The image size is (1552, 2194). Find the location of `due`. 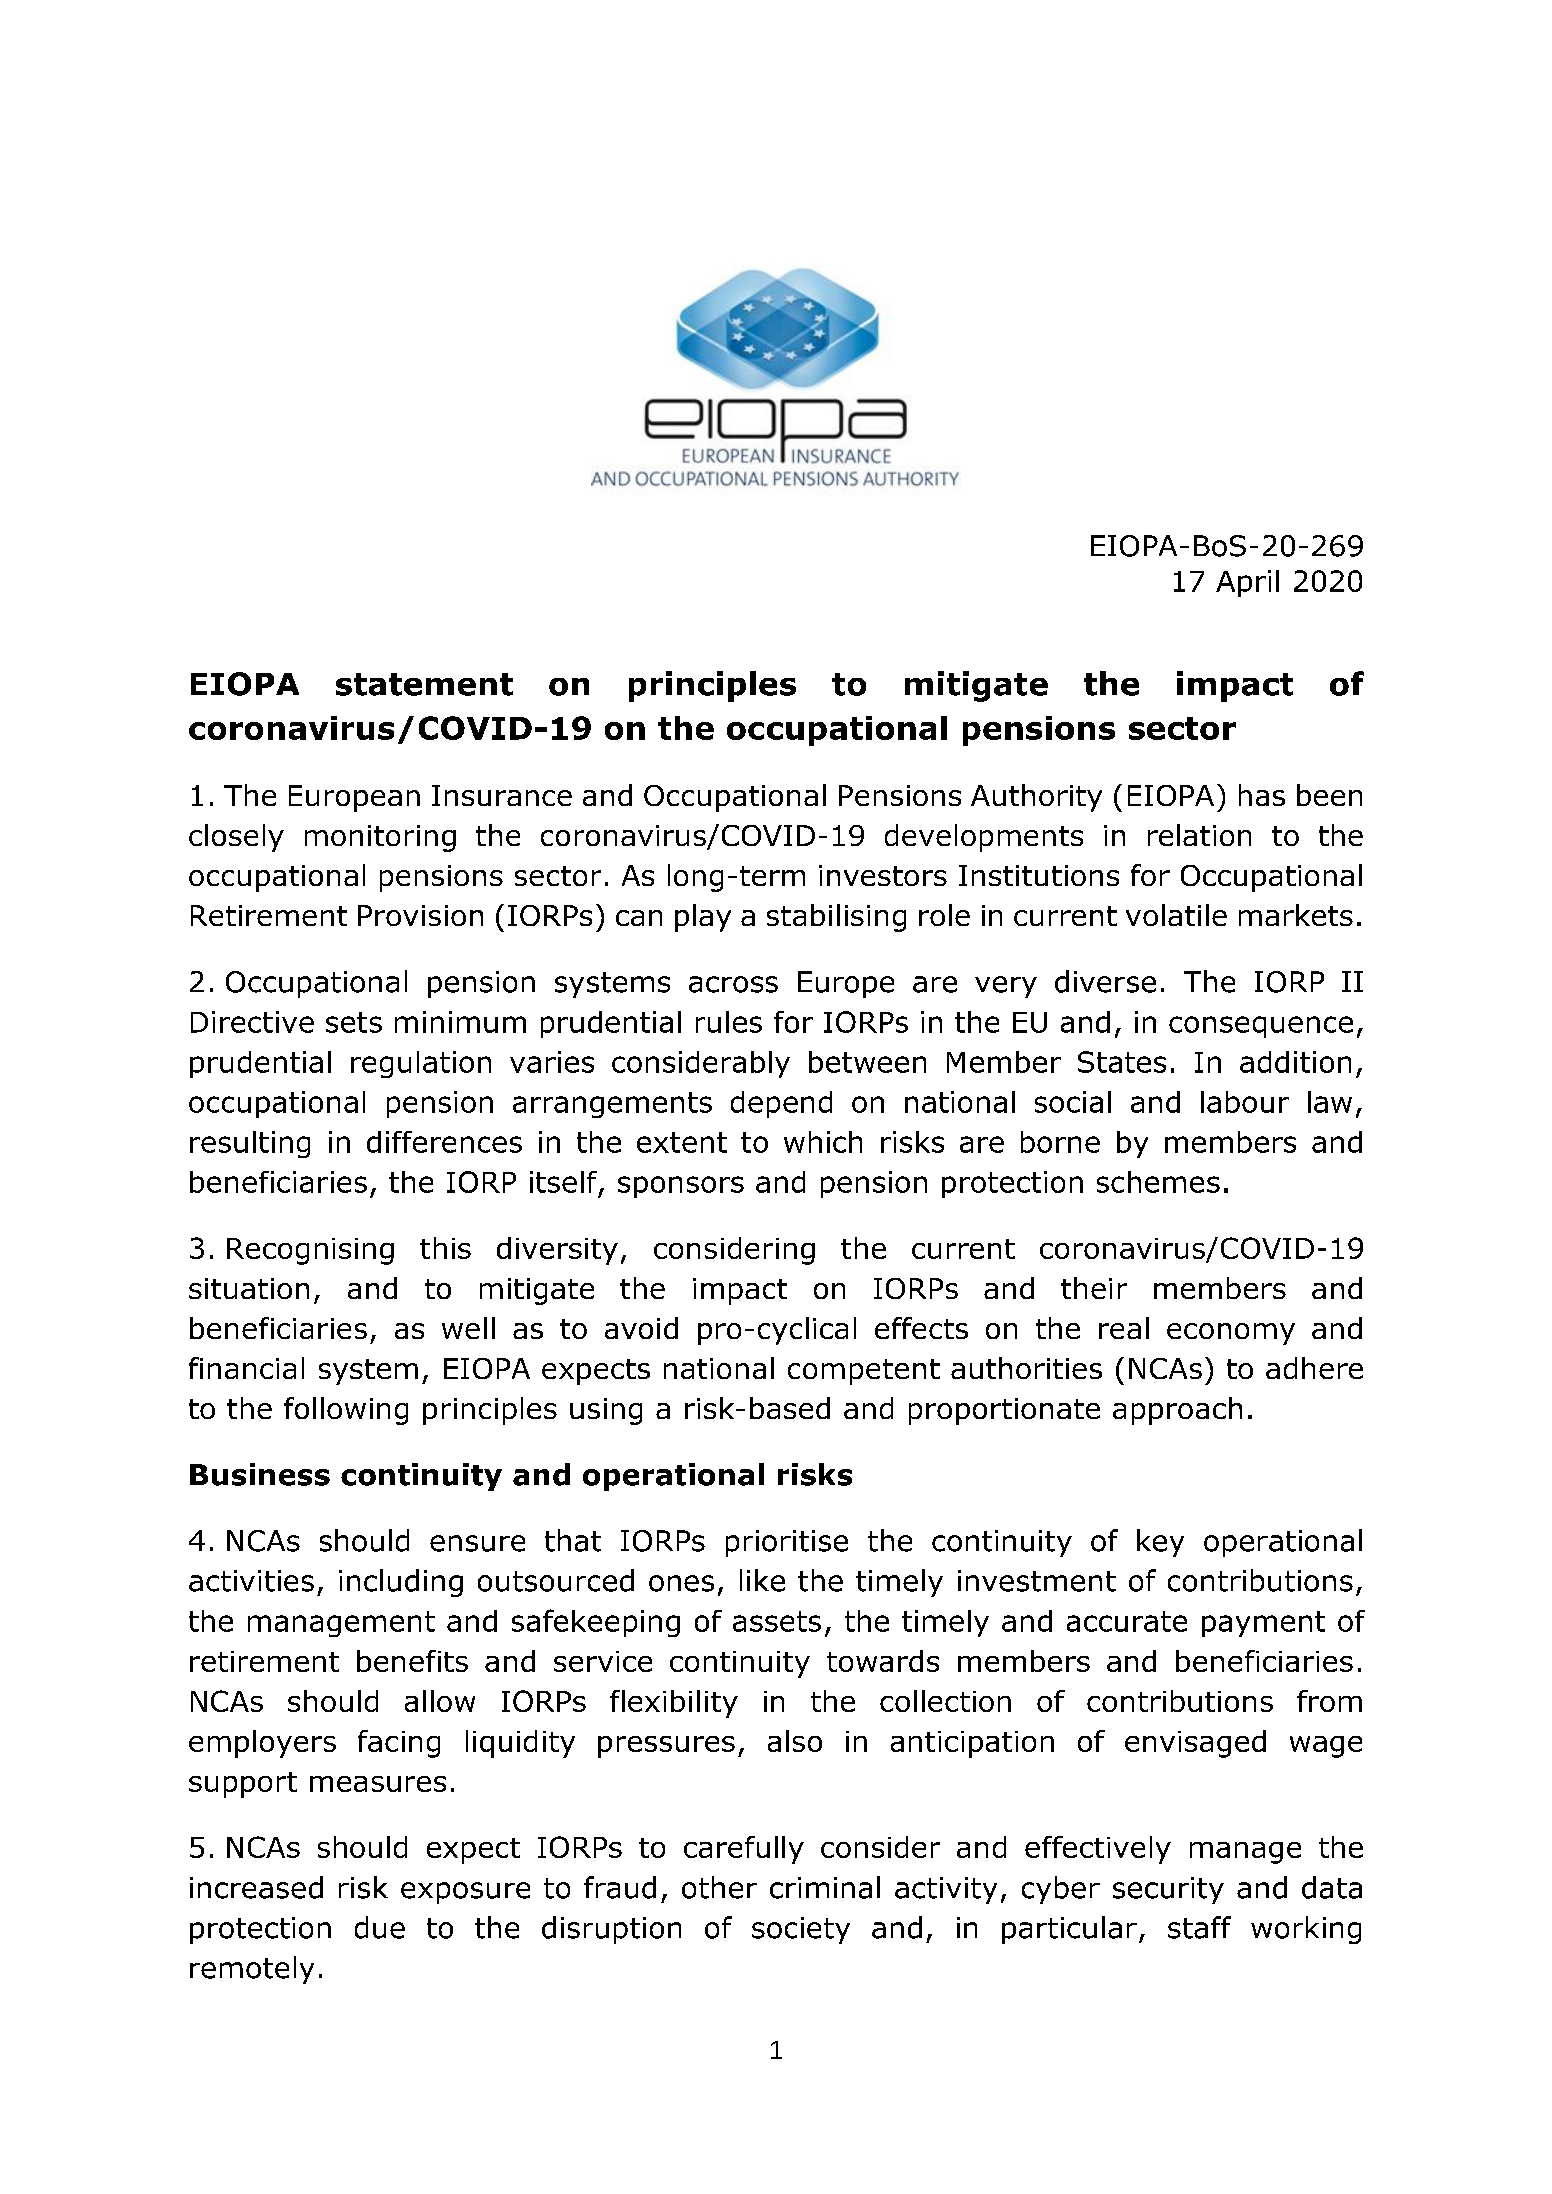

due is located at coordinates (380, 1927).
